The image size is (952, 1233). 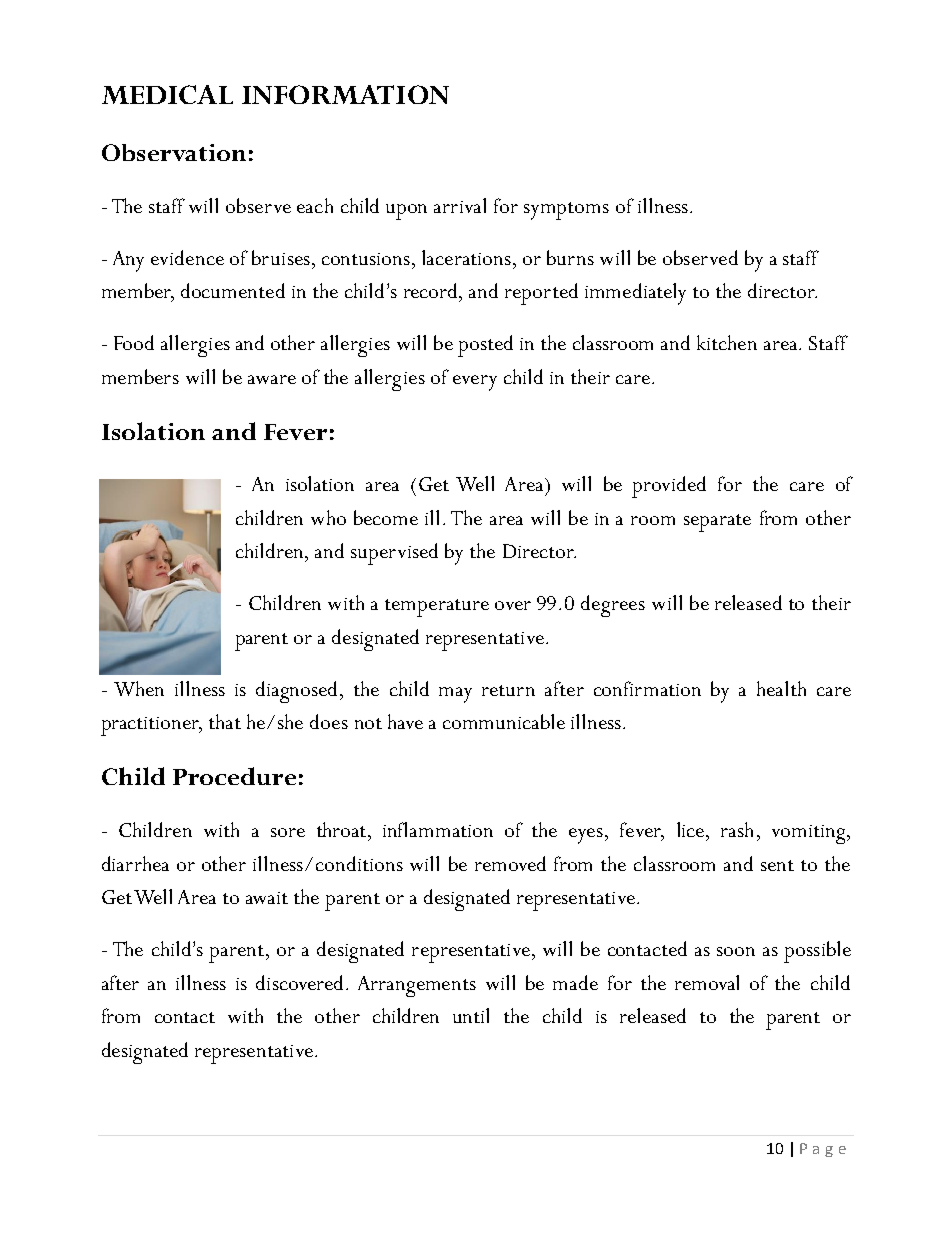 I want to click on symptoms, so click(x=566, y=211).
